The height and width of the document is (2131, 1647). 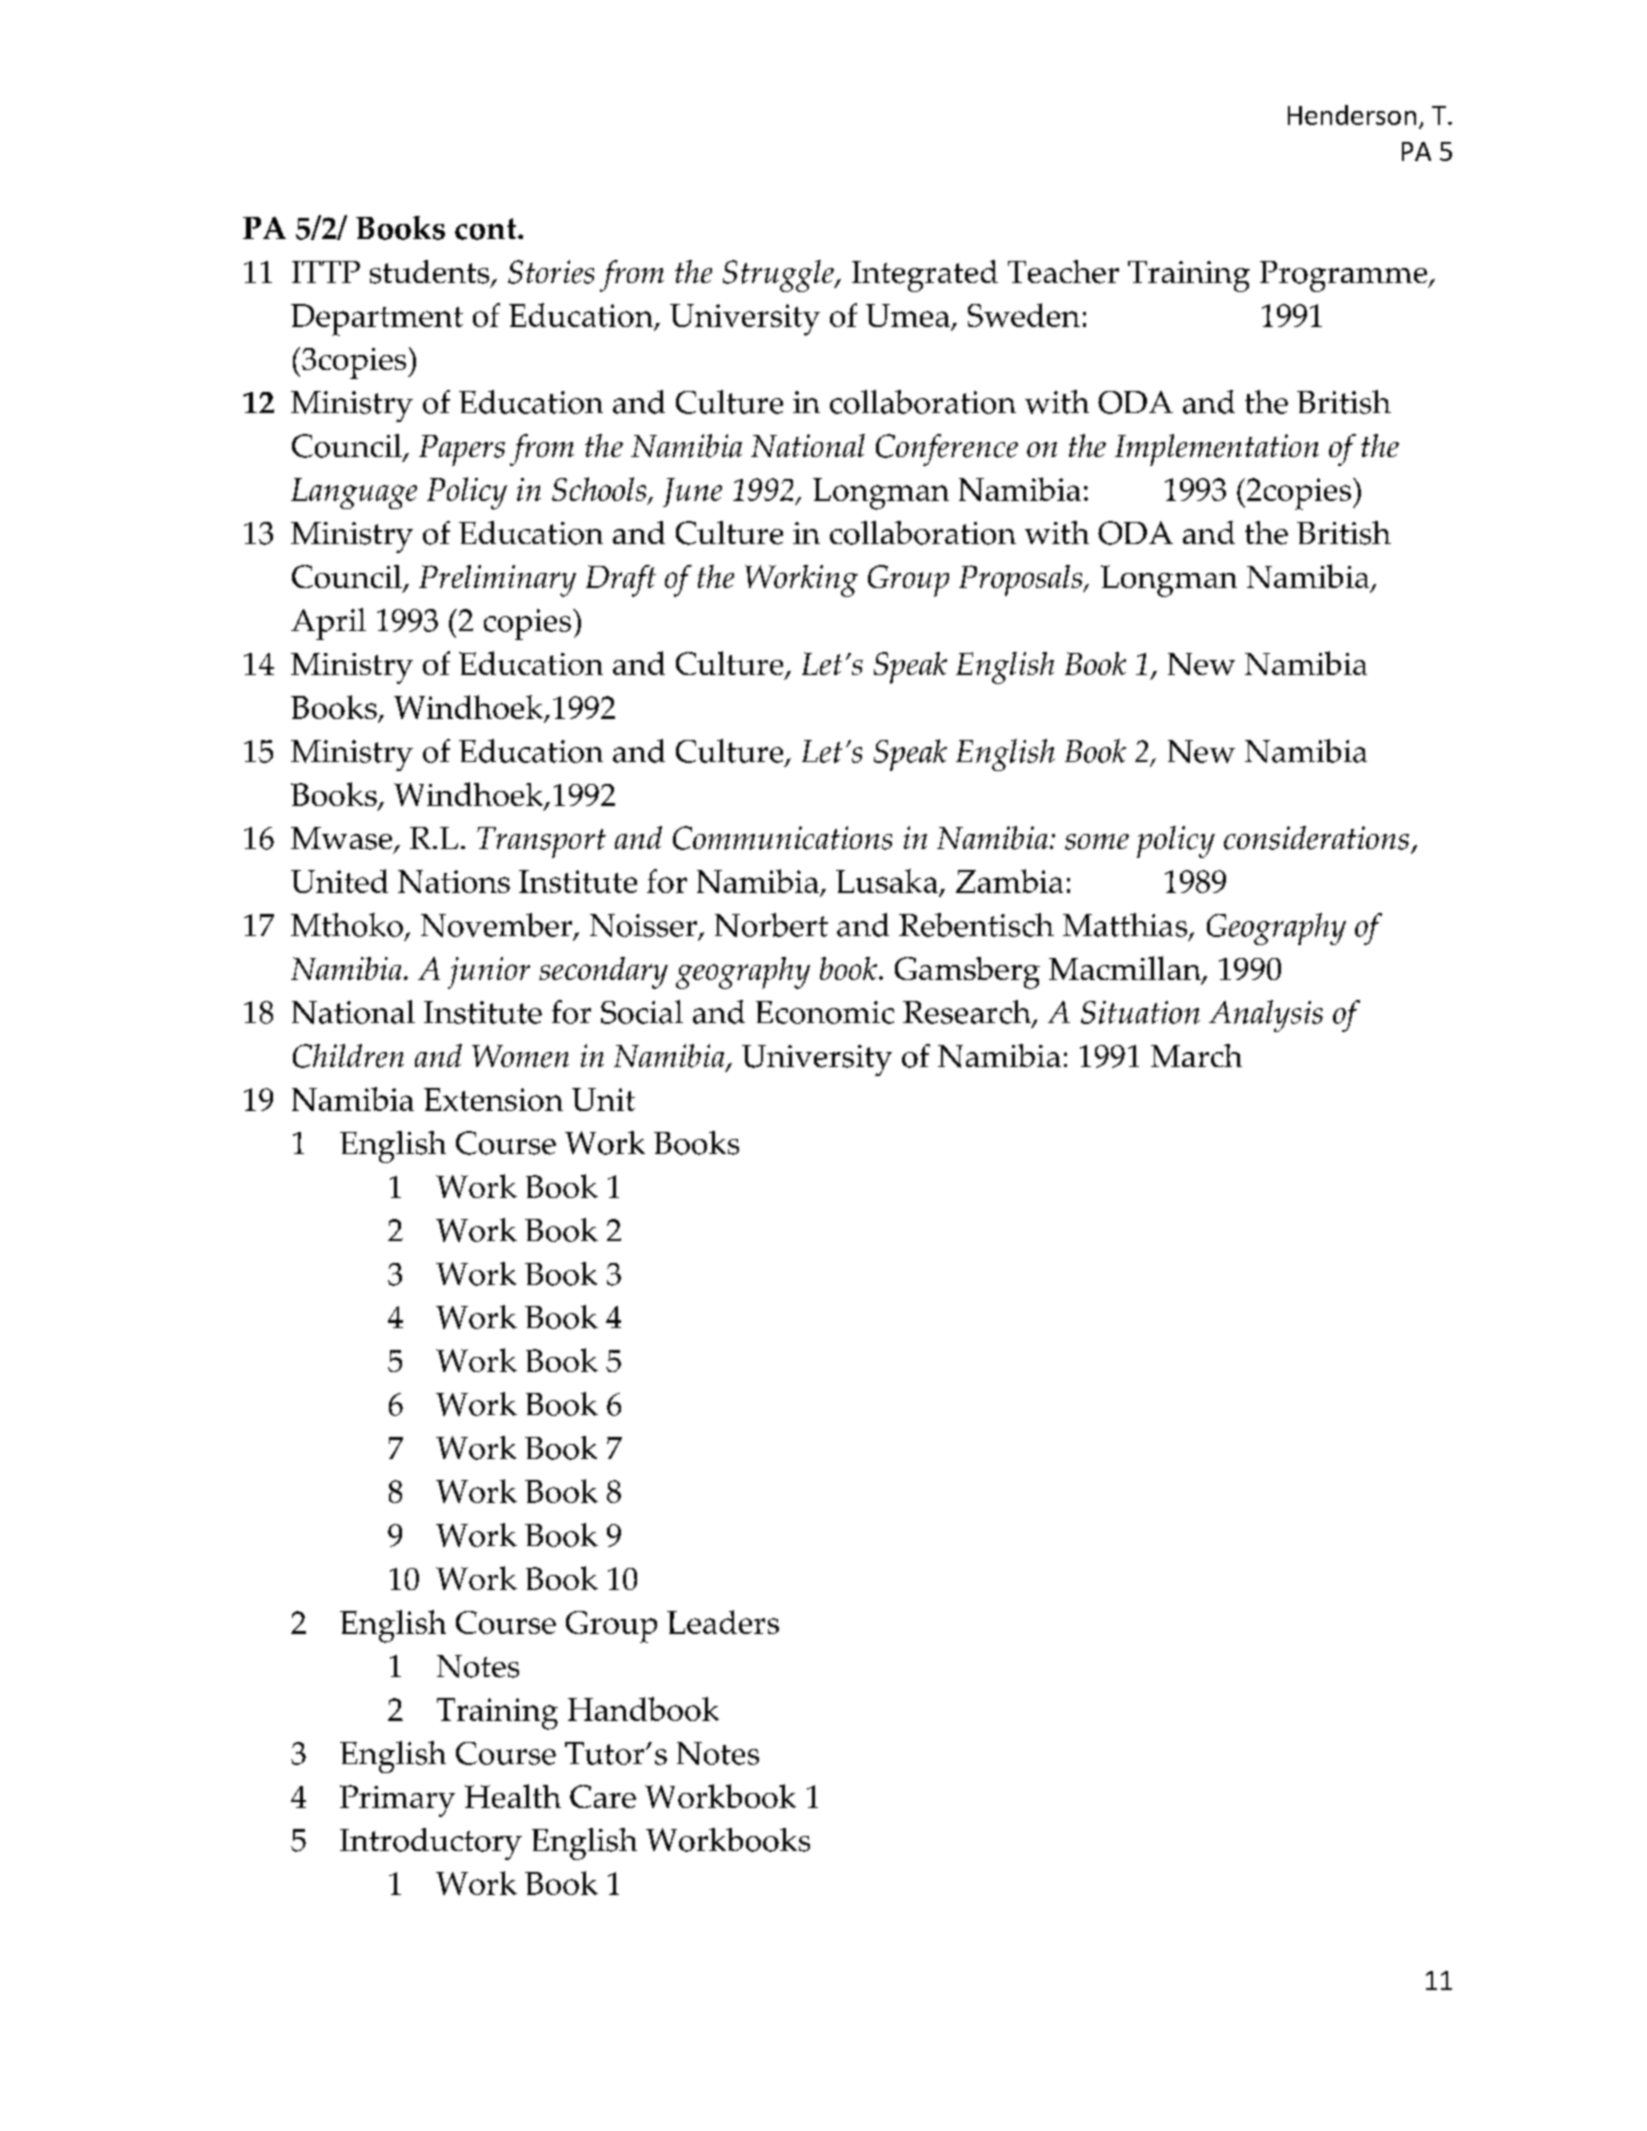 What do you see at coordinates (779, 276) in the document?
I see `Struggle` at bounding box center [779, 276].
